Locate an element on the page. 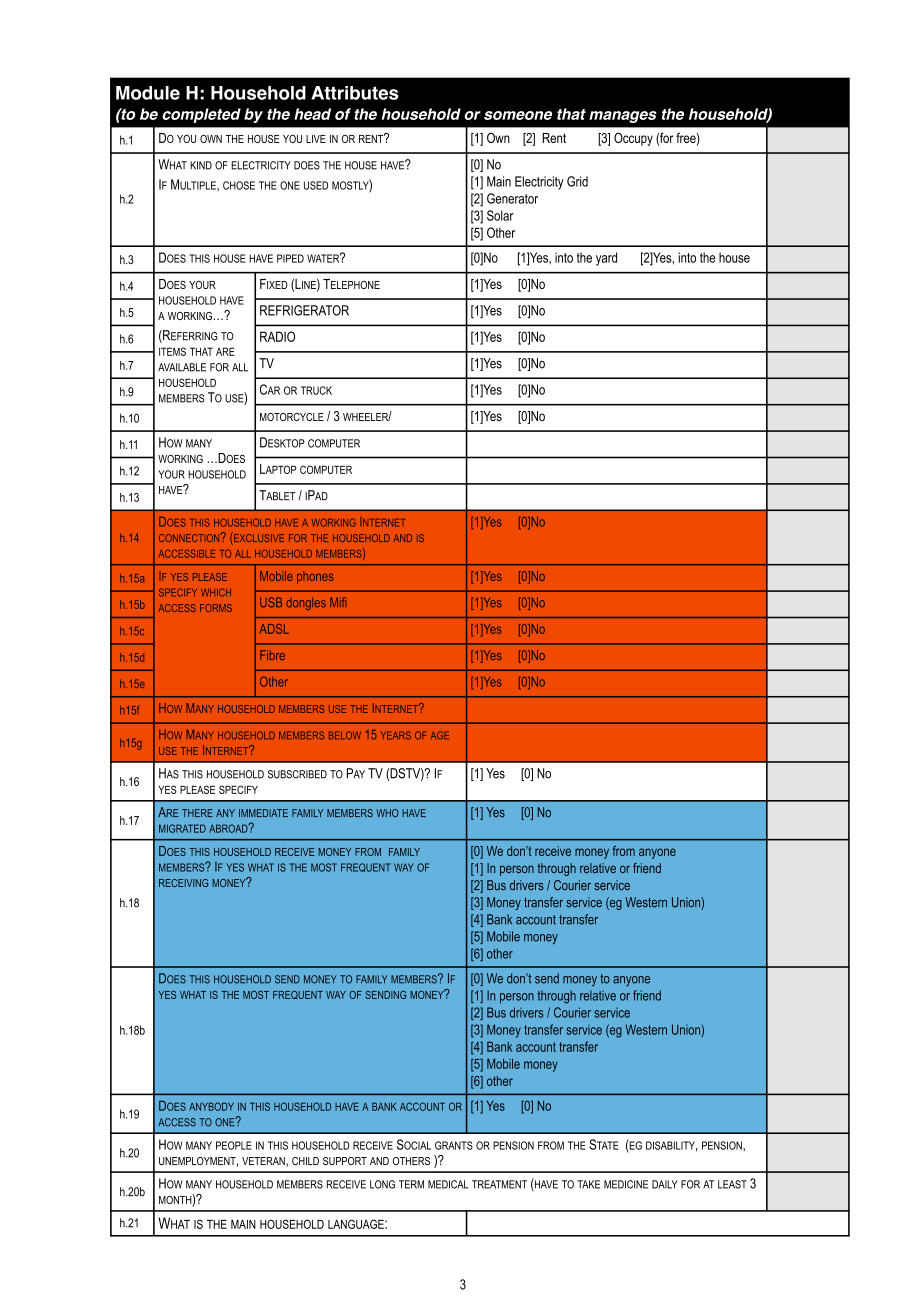  MOTORCYCLE is located at coordinates (292, 417).
